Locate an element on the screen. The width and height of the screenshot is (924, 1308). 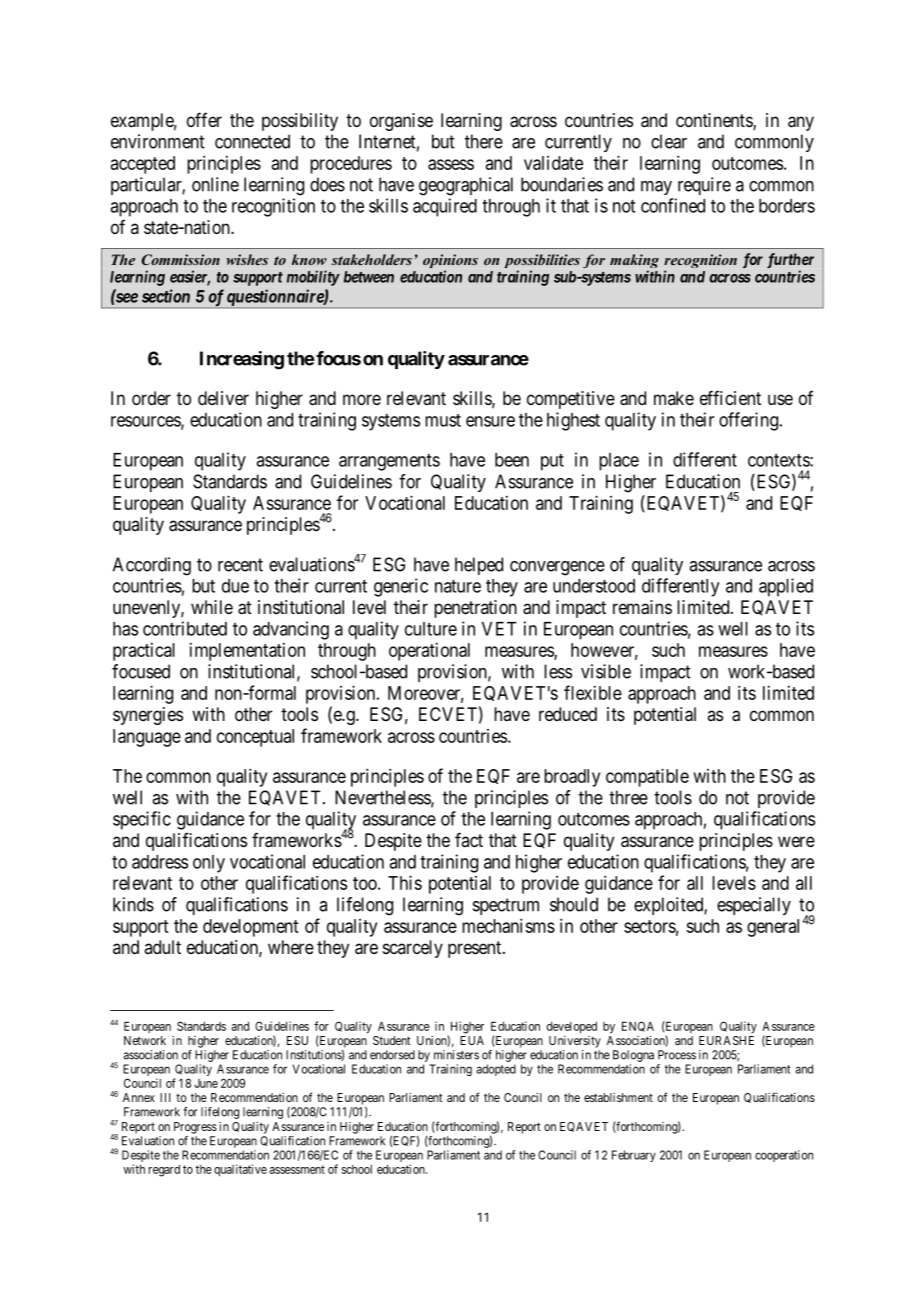
online is located at coordinates (215, 184).
